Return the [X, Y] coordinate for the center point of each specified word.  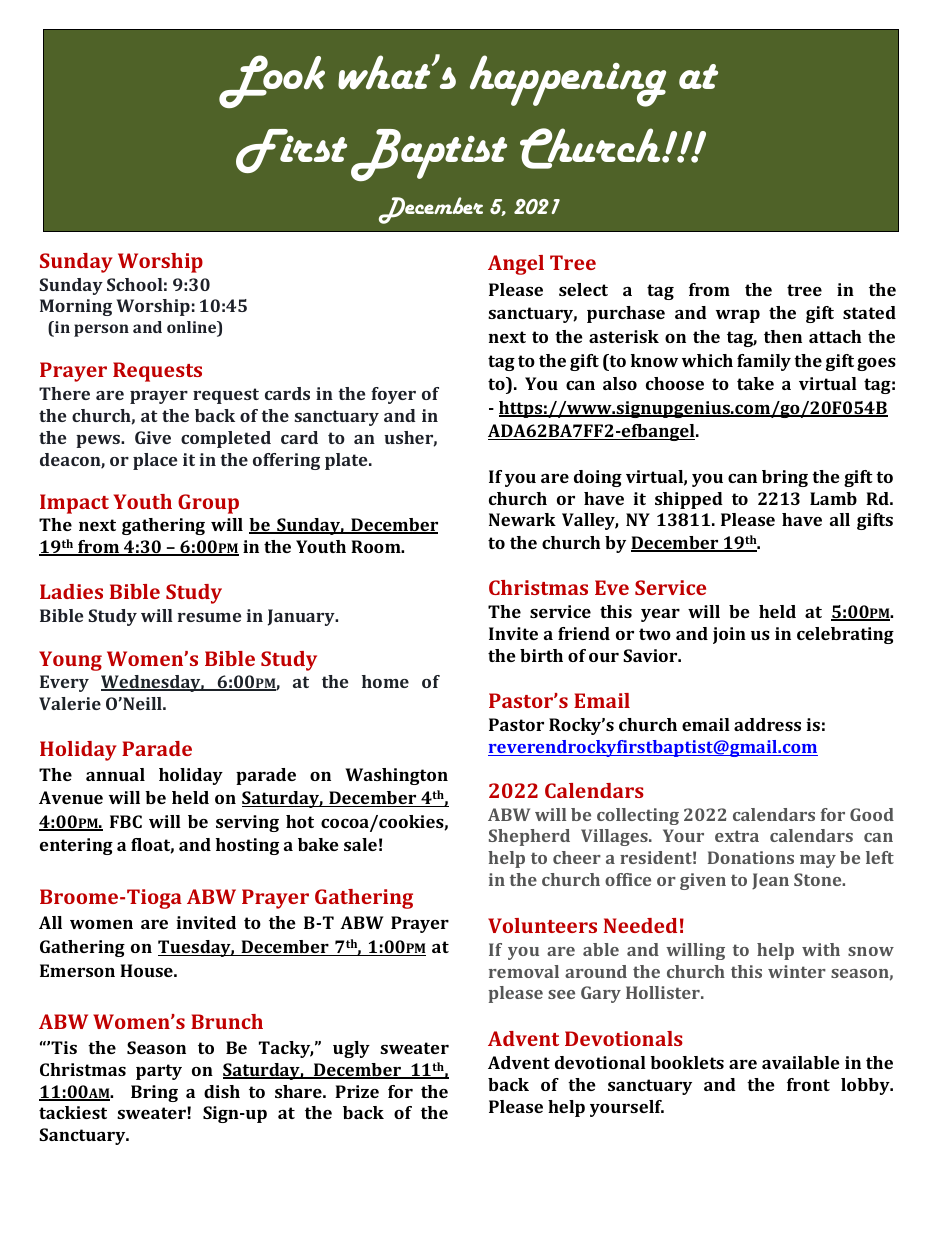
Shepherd [529, 837]
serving [247, 823]
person [101, 330]
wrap [738, 316]
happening [568, 81]
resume [209, 617]
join [729, 635]
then [783, 336]
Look [272, 81]
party [159, 1072]
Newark [522, 519]
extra [737, 836]
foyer [393, 395]
